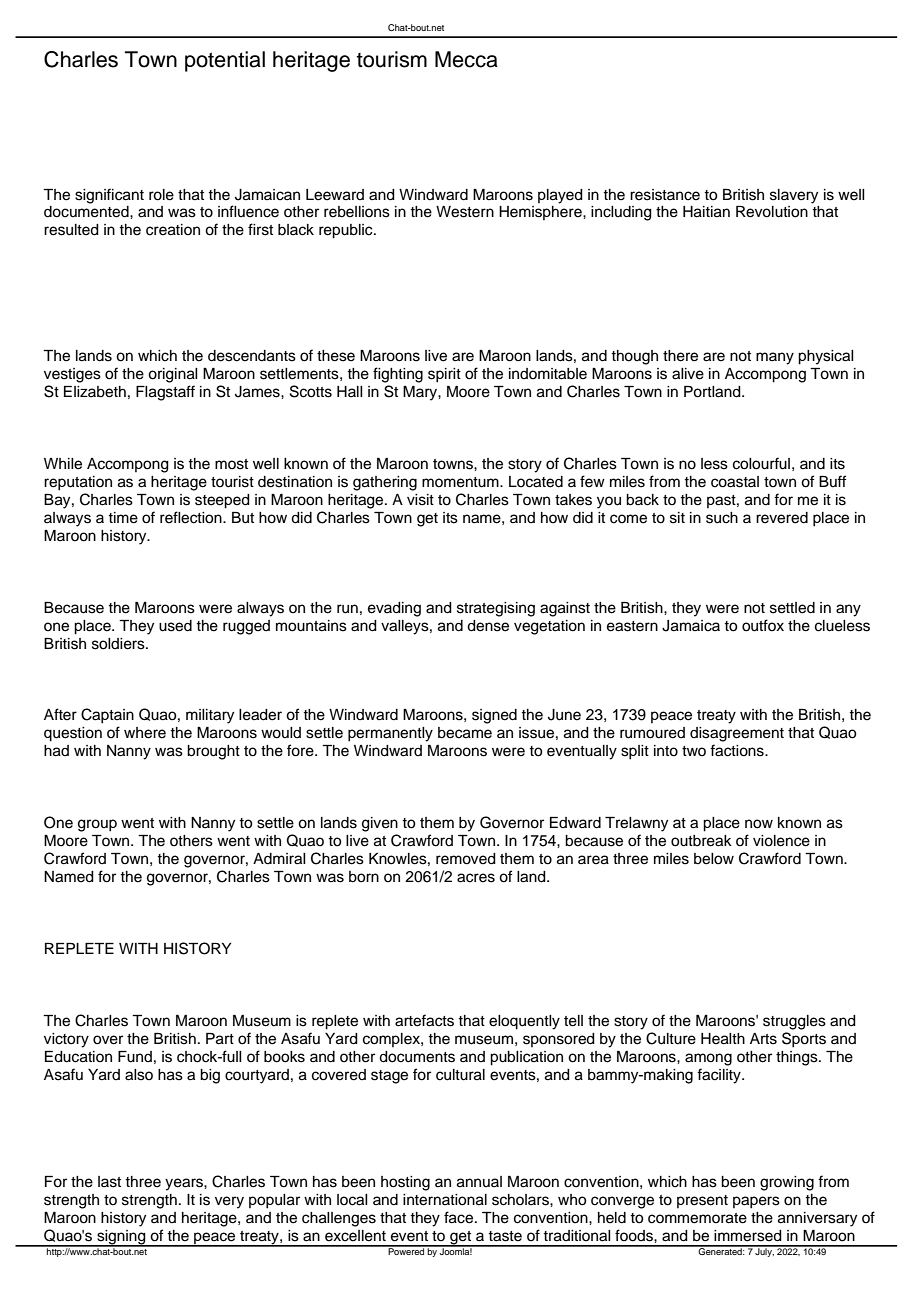 Image resolution: width=924 pixels, height=1308 pixels. What do you see at coordinates (225, 61) in the image?
I see `potential` at bounding box center [225, 61].
